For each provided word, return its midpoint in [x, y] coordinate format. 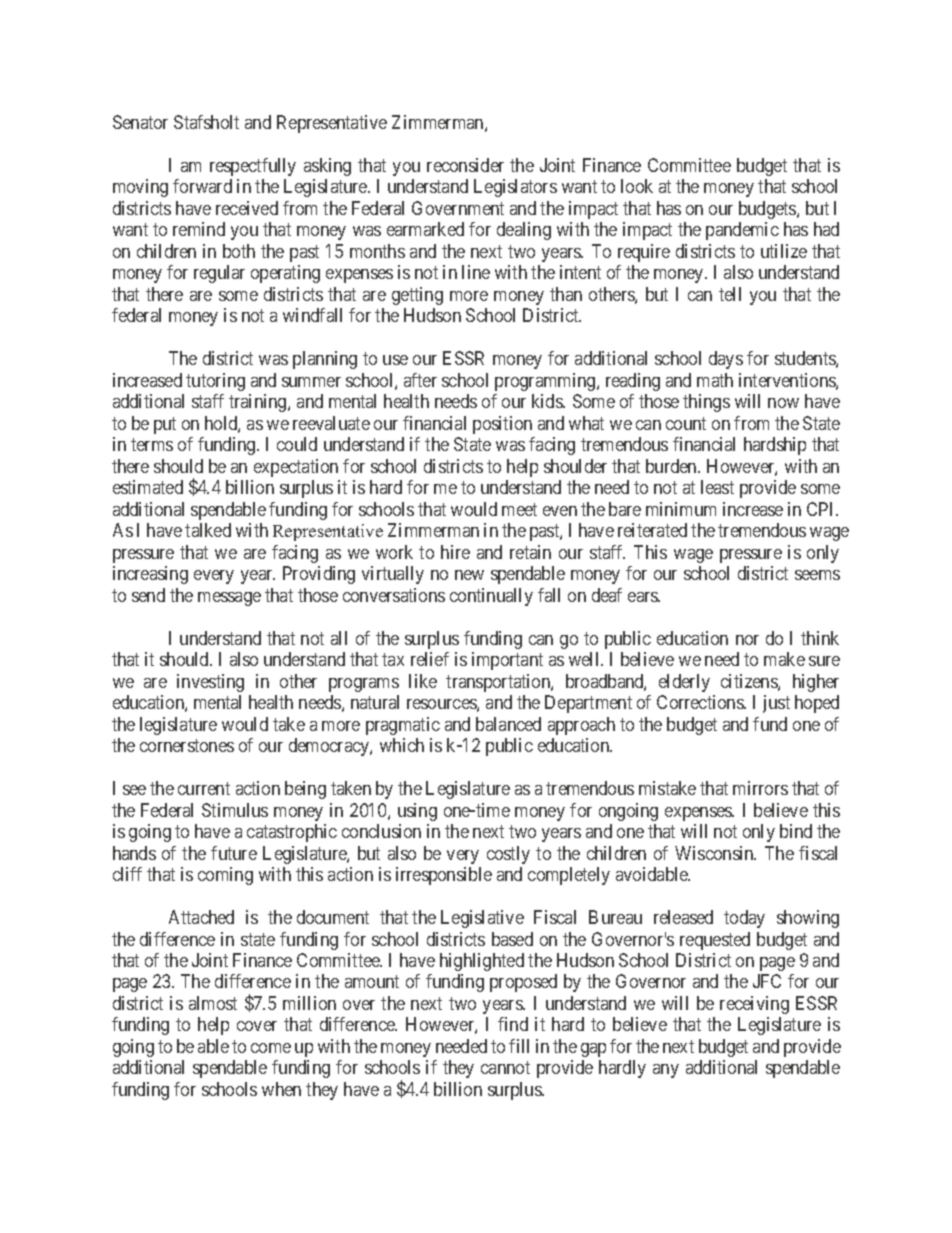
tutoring [215, 382]
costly [508, 855]
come [271, 1048]
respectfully [253, 167]
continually [491, 597]
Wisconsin [715, 853]
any [666, 1071]
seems [817, 575]
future [234, 853]
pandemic [742, 231]
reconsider [465, 165]
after [420, 380]
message [229, 599]
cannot [505, 1068]
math [715, 380]
